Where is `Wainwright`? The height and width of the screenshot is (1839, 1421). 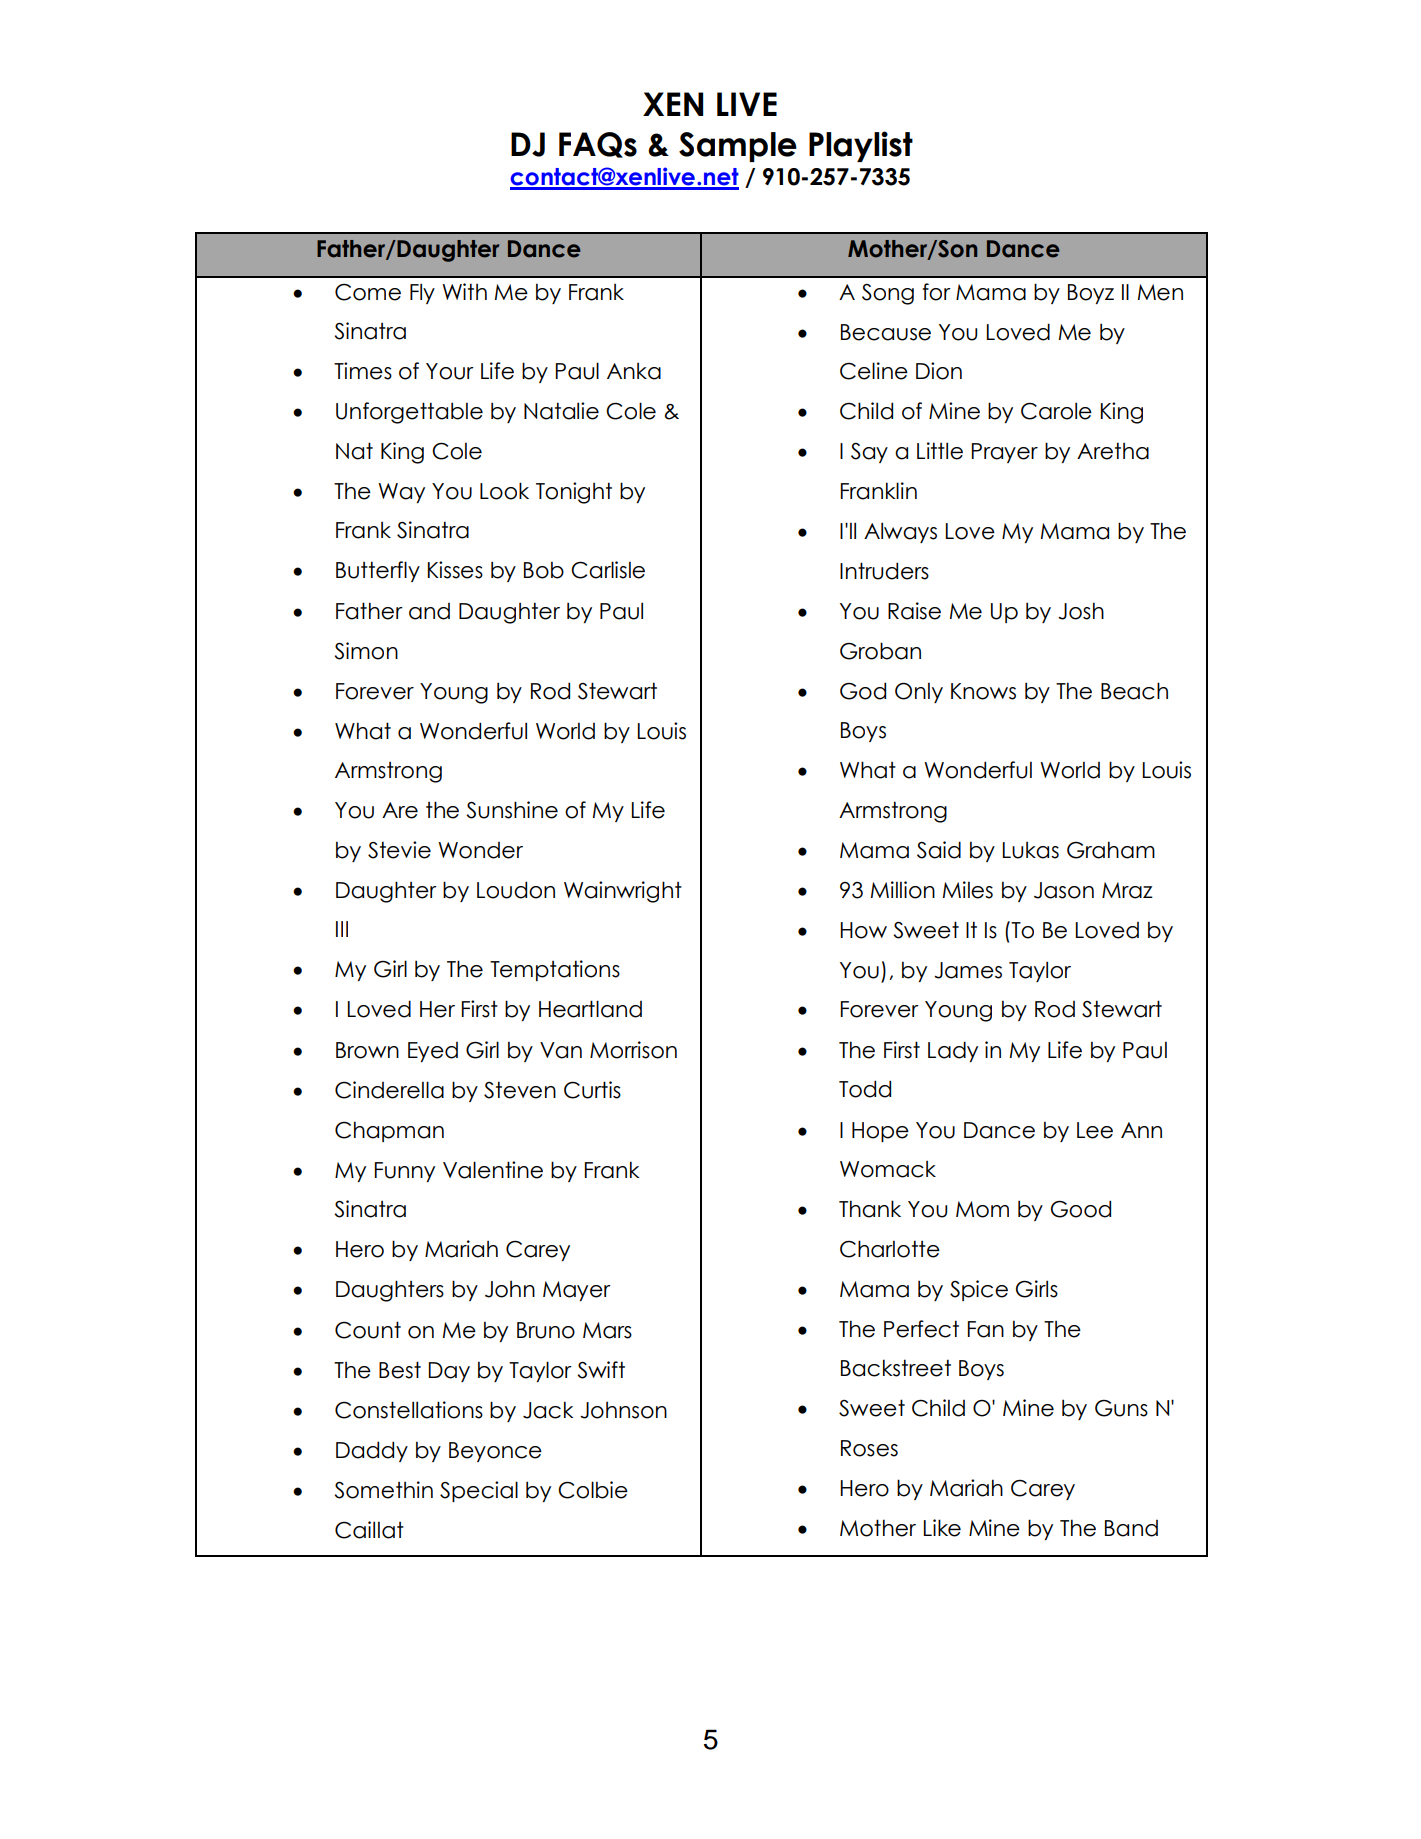
Wainwright is located at coordinates (623, 892).
